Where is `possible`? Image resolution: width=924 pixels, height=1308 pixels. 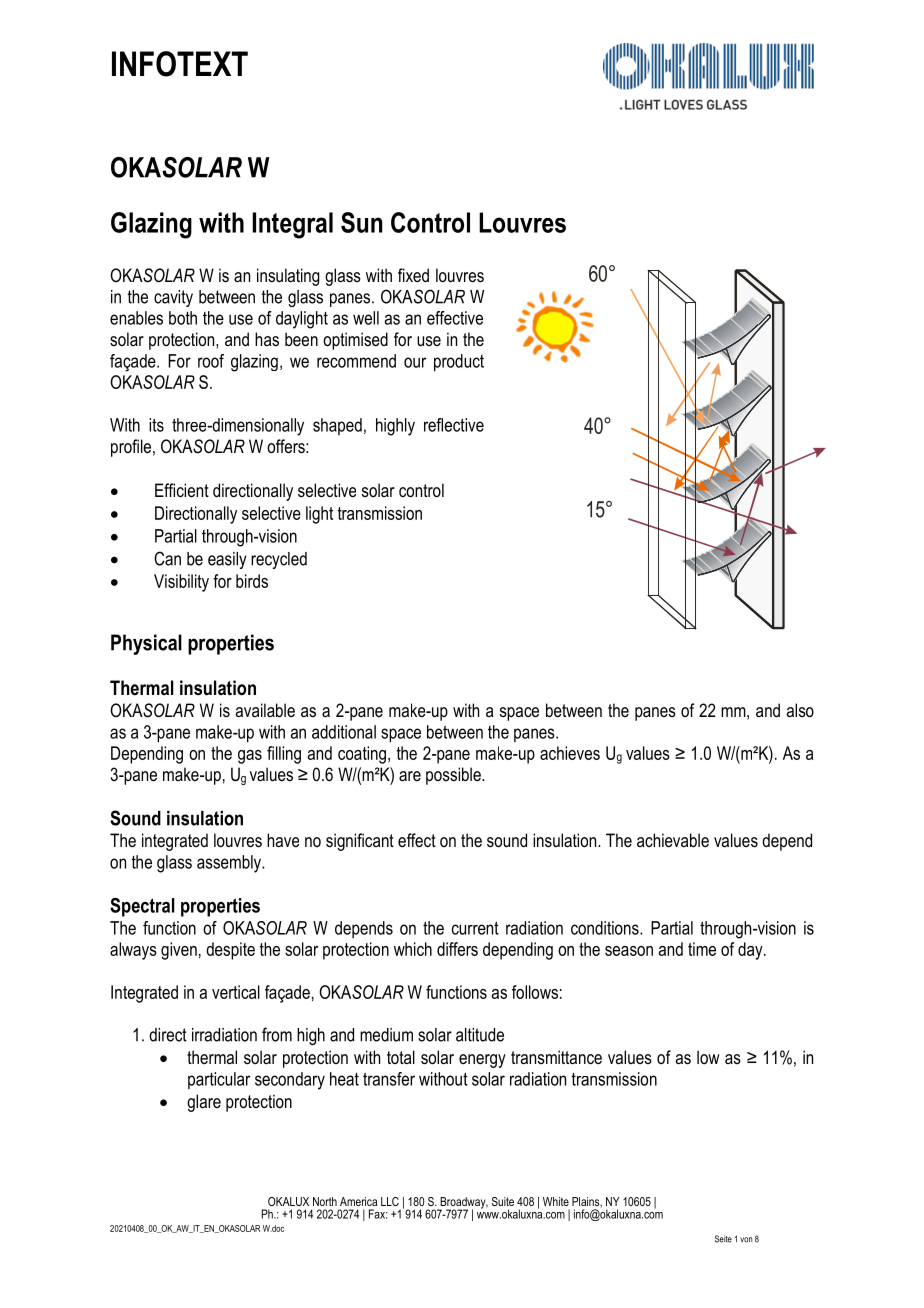
possible is located at coordinates (454, 776).
